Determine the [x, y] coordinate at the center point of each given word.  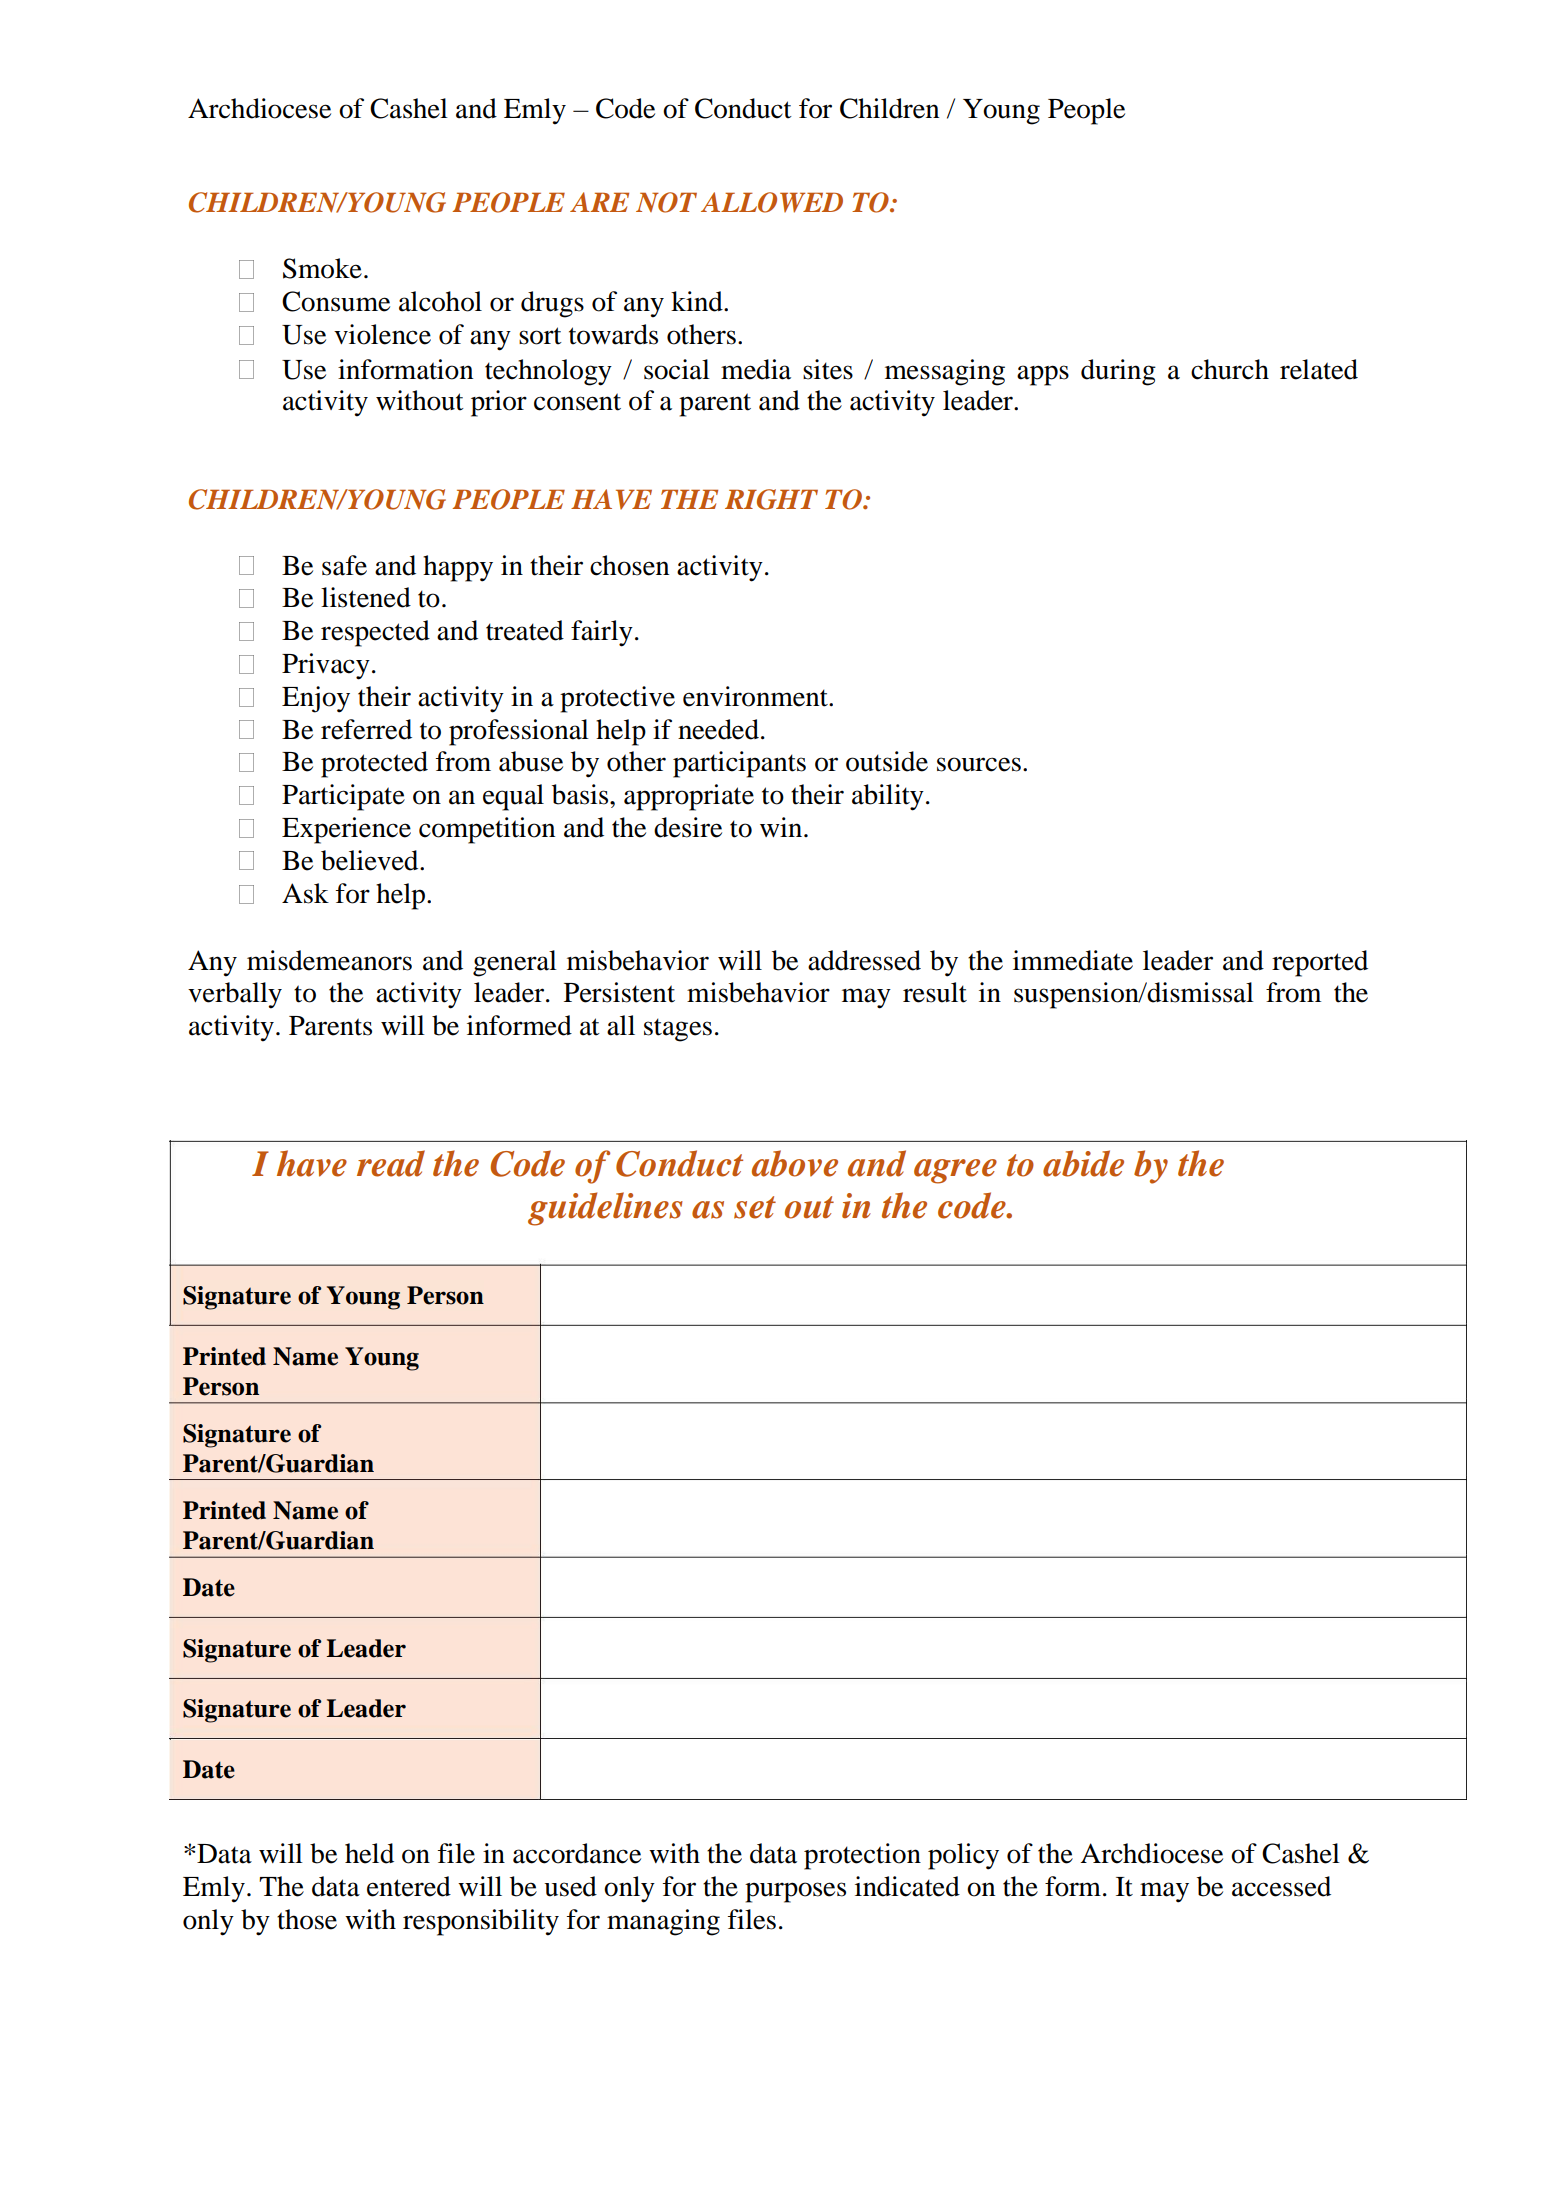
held [369, 1853]
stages [678, 1030]
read [391, 1163]
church [1230, 369]
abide [1083, 1163]
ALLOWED [772, 202]
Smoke [322, 268]
